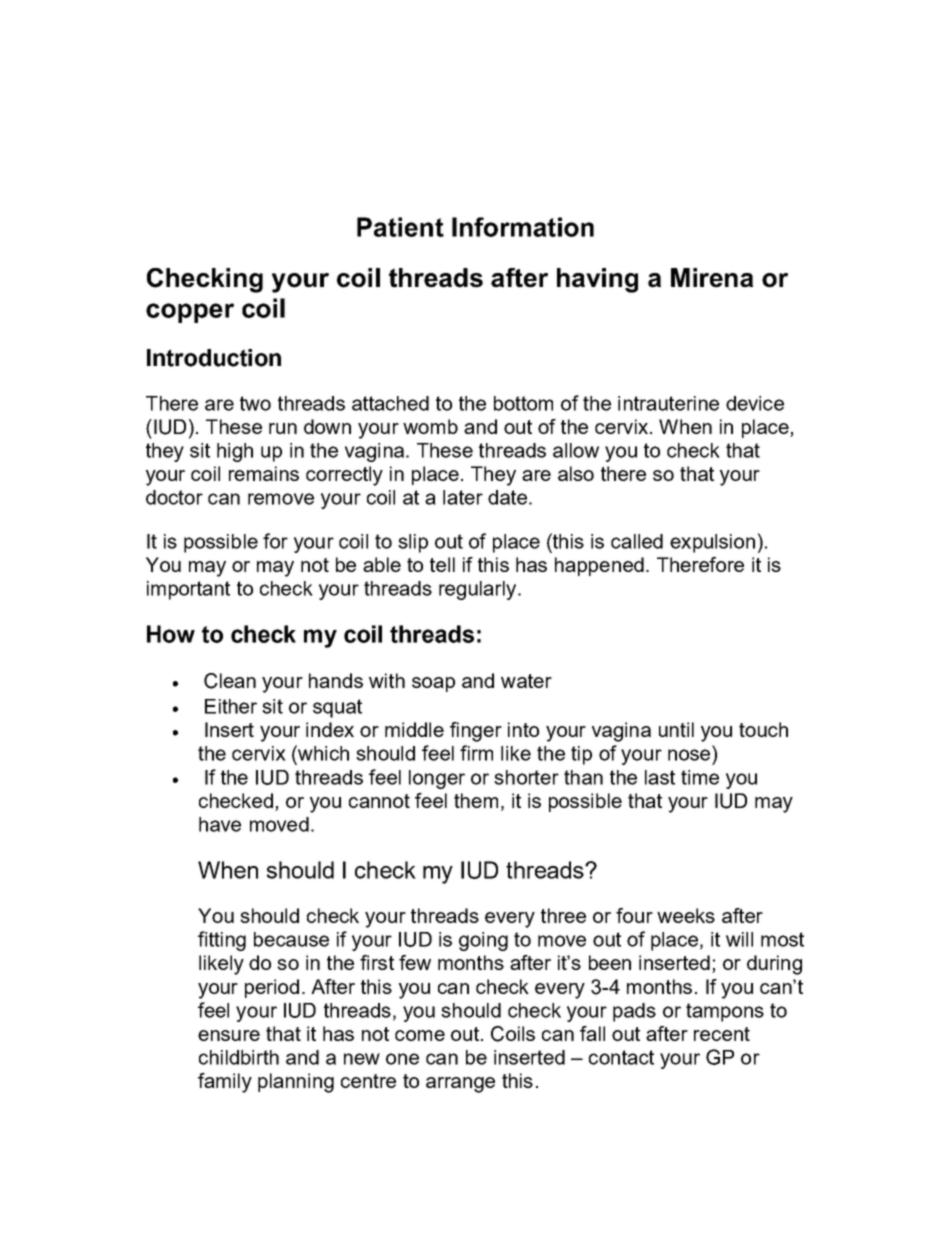 The image size is (952, 1233). What do you see at coordinates (460, 1085) in the screenshot?
I see `arrange` at bounding box center [460, 1085].
